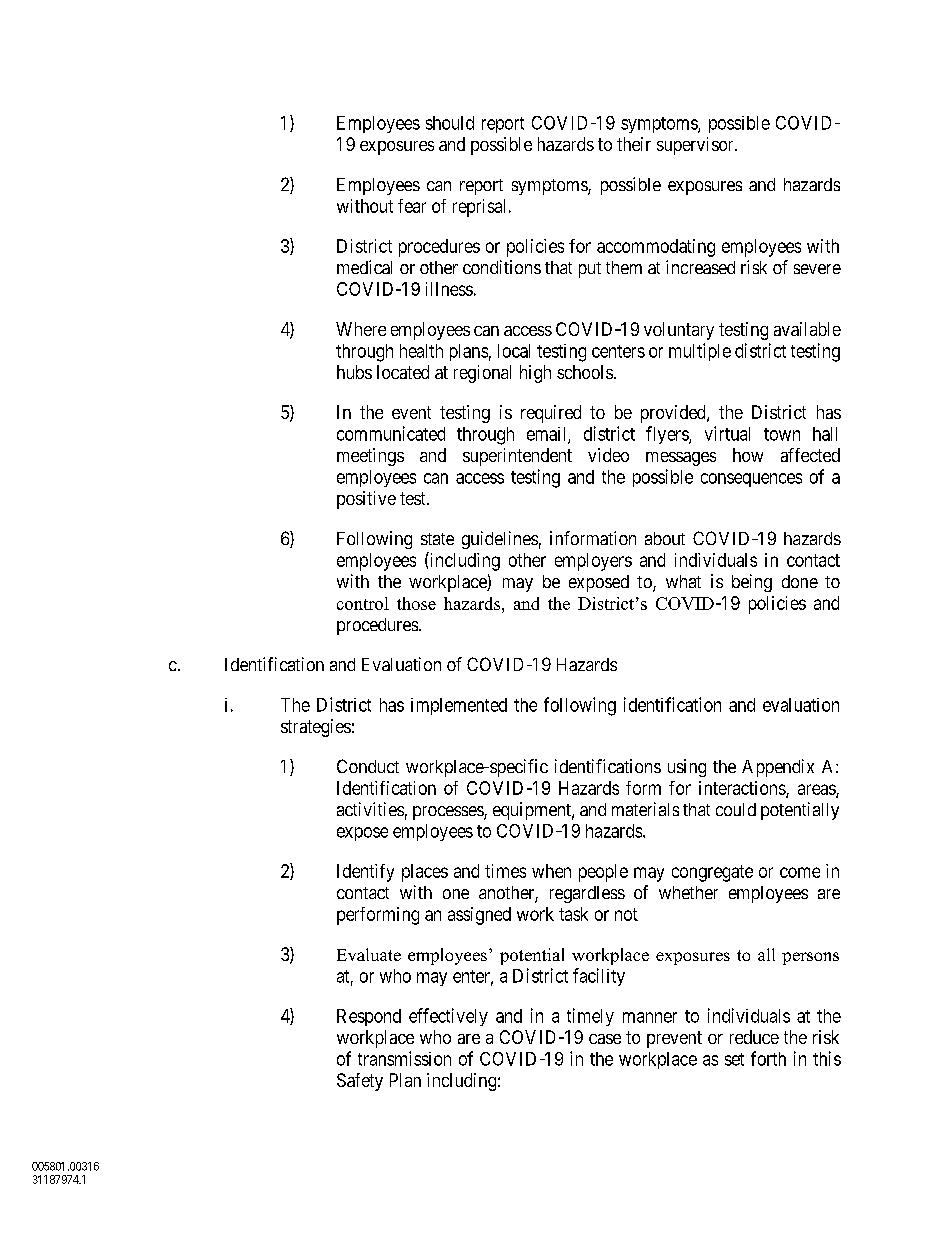 The image size is (952, 1233). I want to click on fear, so click(412, 206).
